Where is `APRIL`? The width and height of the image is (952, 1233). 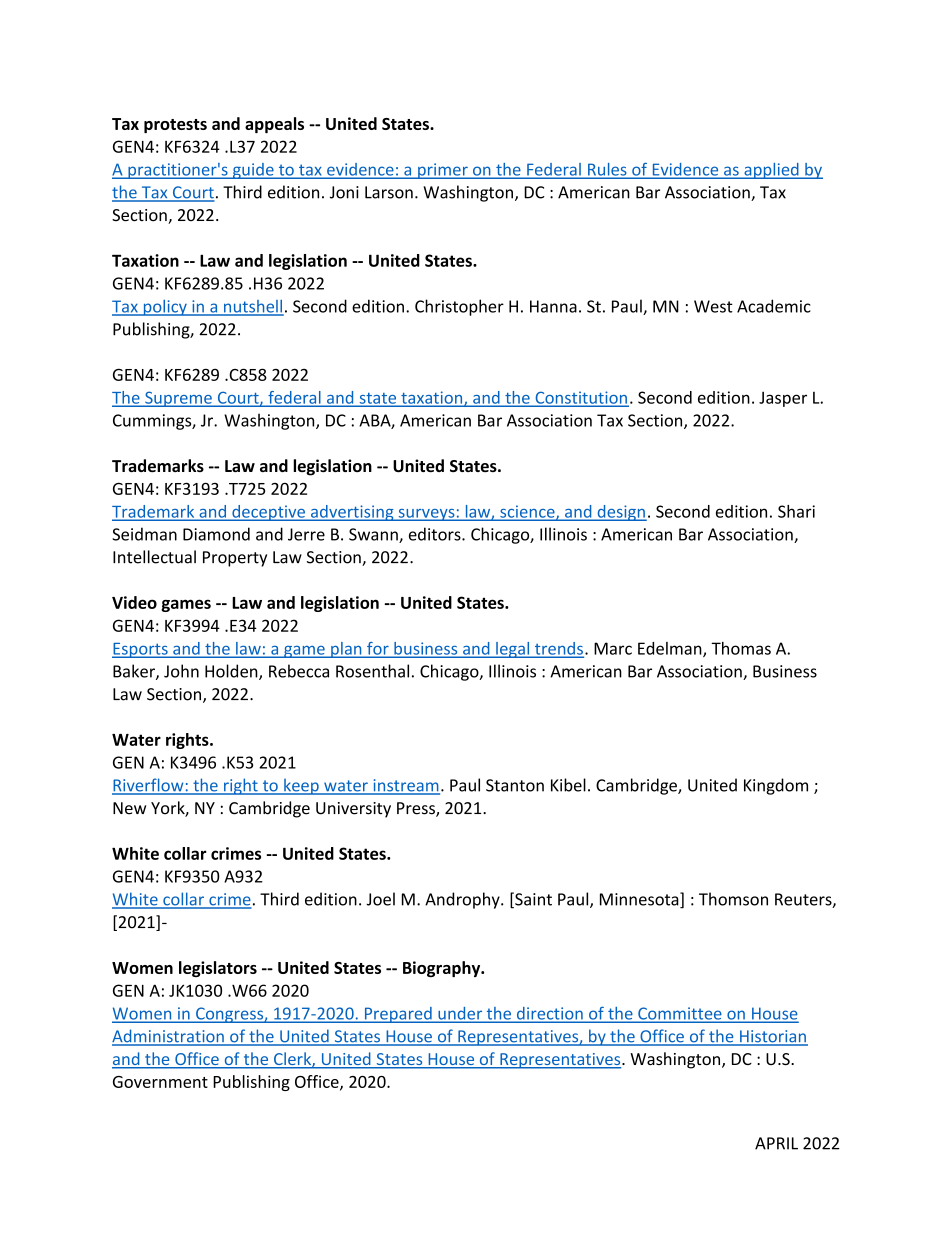 APRIL is located at coordinates (776, 1143).
